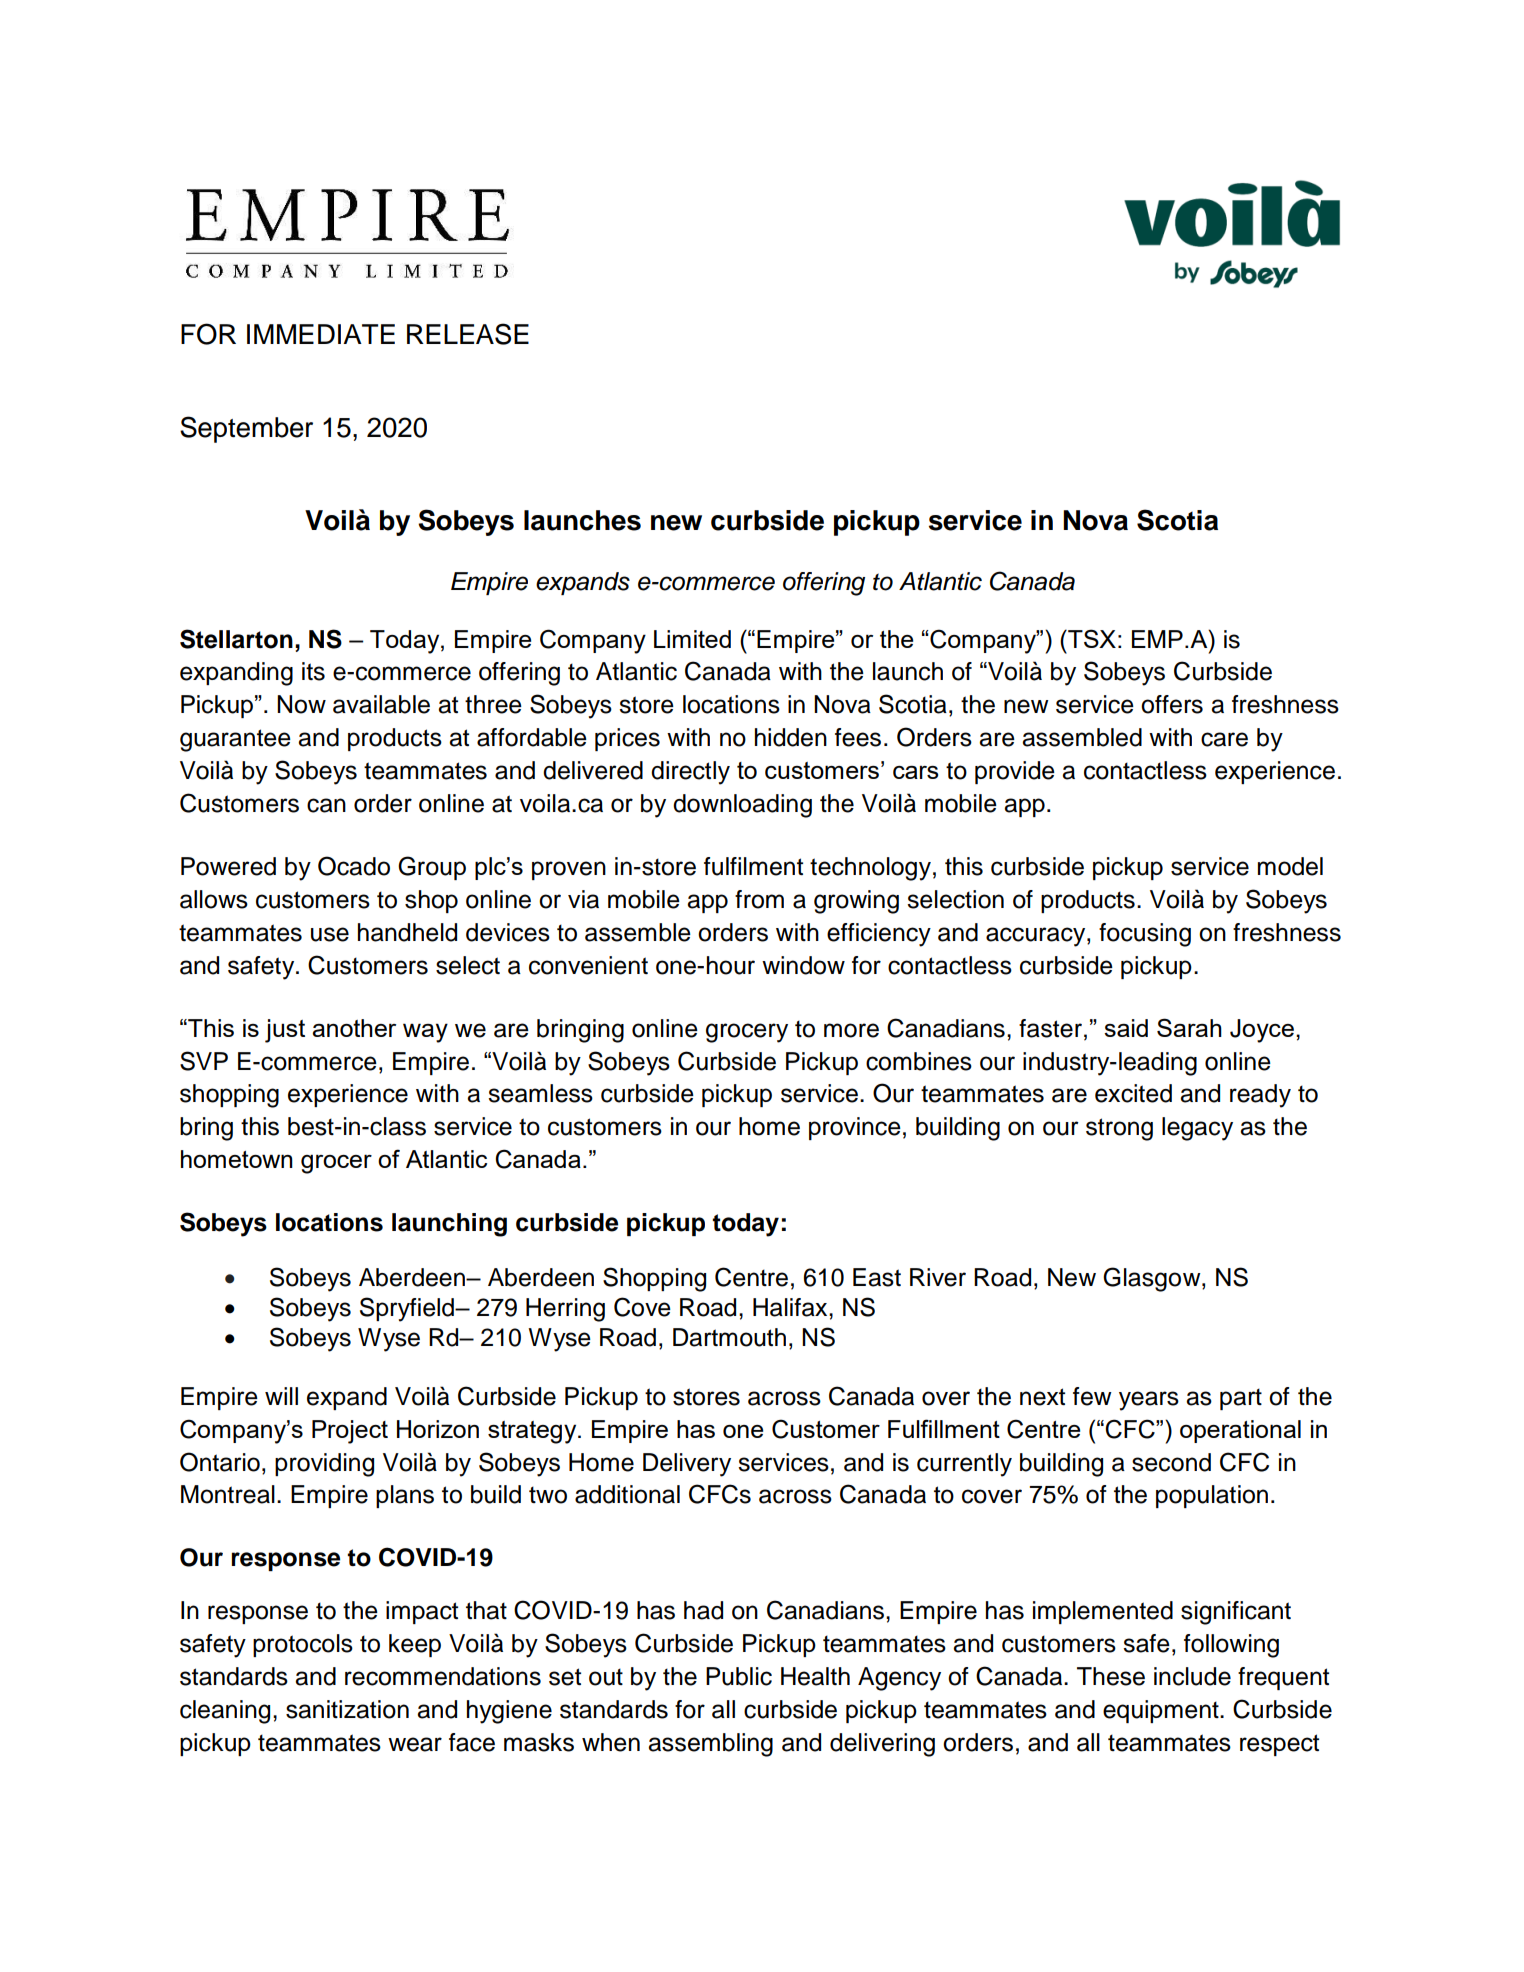 This screenshot has height=1972, width=1524. I want to click on Sarah, so click(1189, 1027).
